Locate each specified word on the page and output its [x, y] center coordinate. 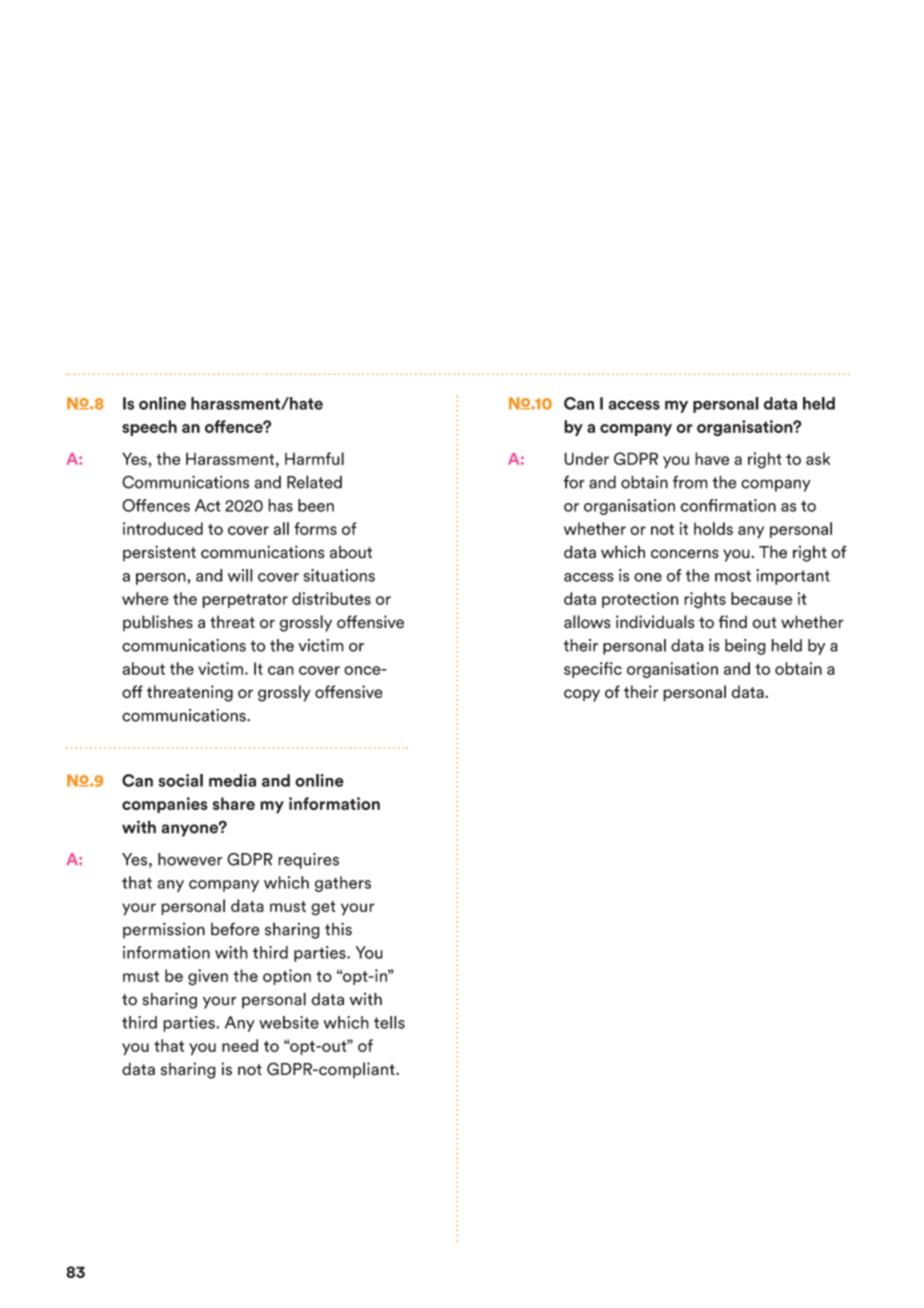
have [712, 458]
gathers [343, 884]
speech [149, 428]
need [240, 1045]
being [745, 647]
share [234, 803]
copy [582, 695]
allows [587, 622]
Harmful [314, 458]
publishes [158, 623]
